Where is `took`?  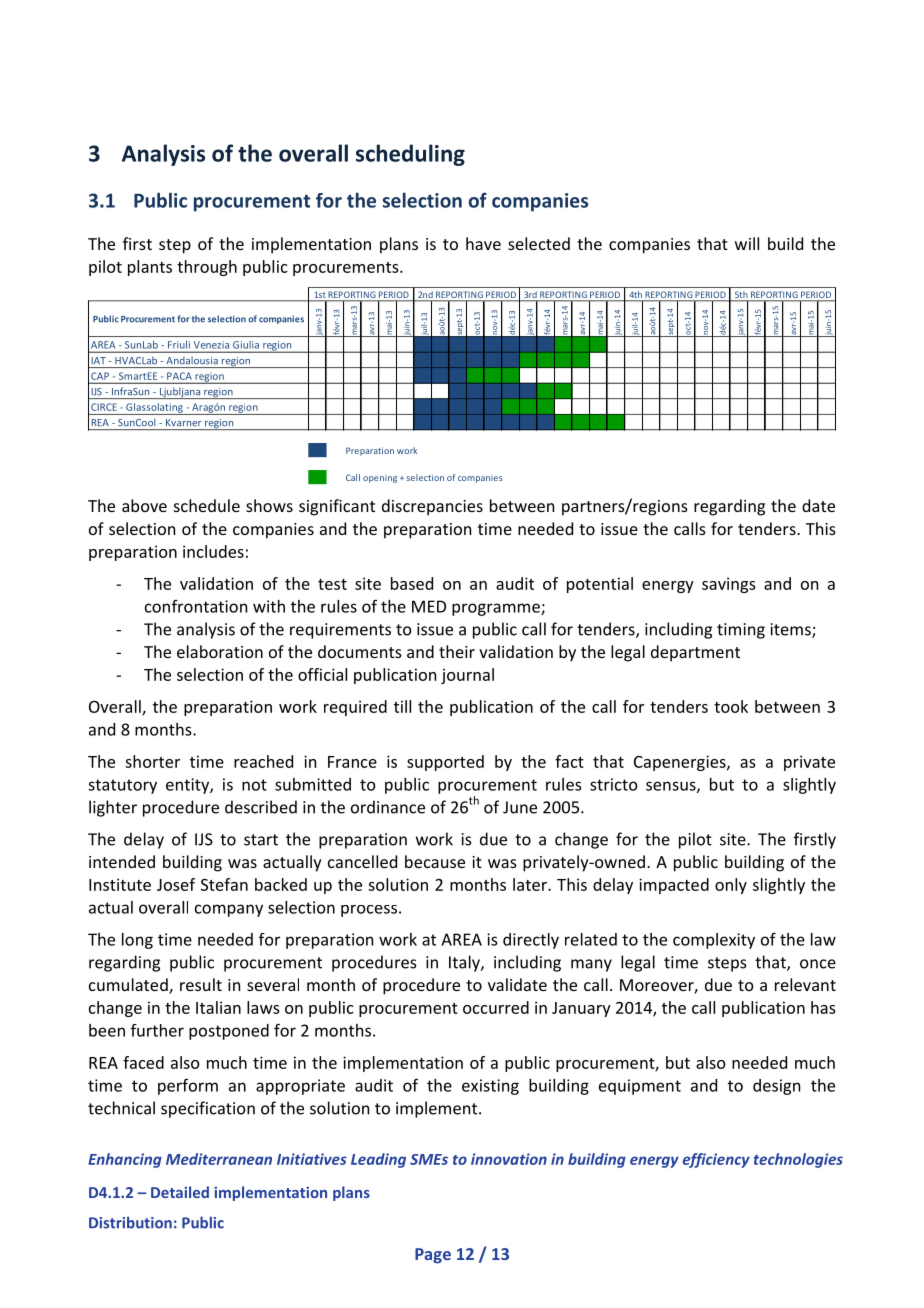
took is located at coordinates (731, 706).
